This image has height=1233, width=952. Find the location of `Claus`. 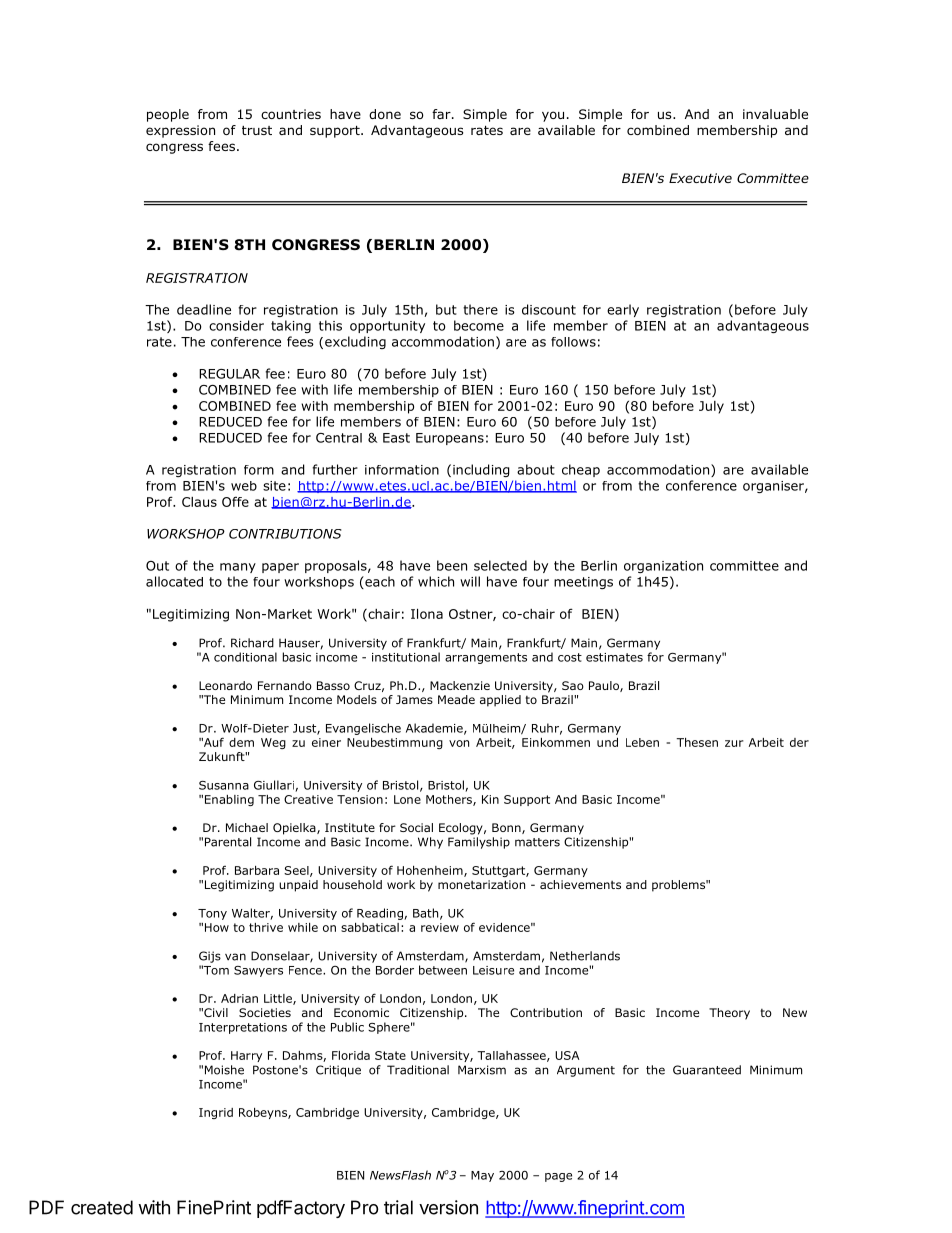

Claus is located at coordinates (199, 502).
